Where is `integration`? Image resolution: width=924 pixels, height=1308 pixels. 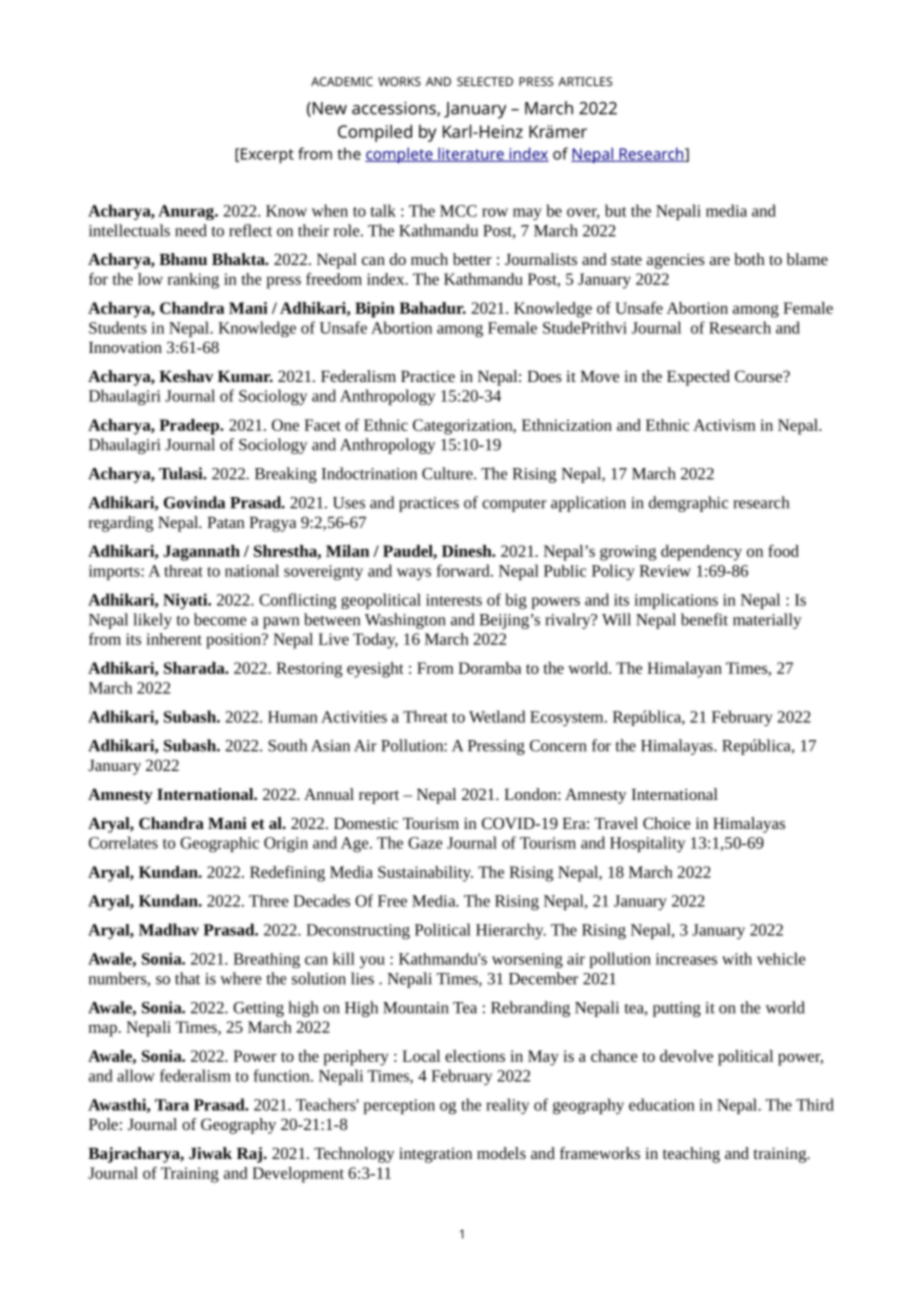
integration is located at coordinates (435, 1155).
